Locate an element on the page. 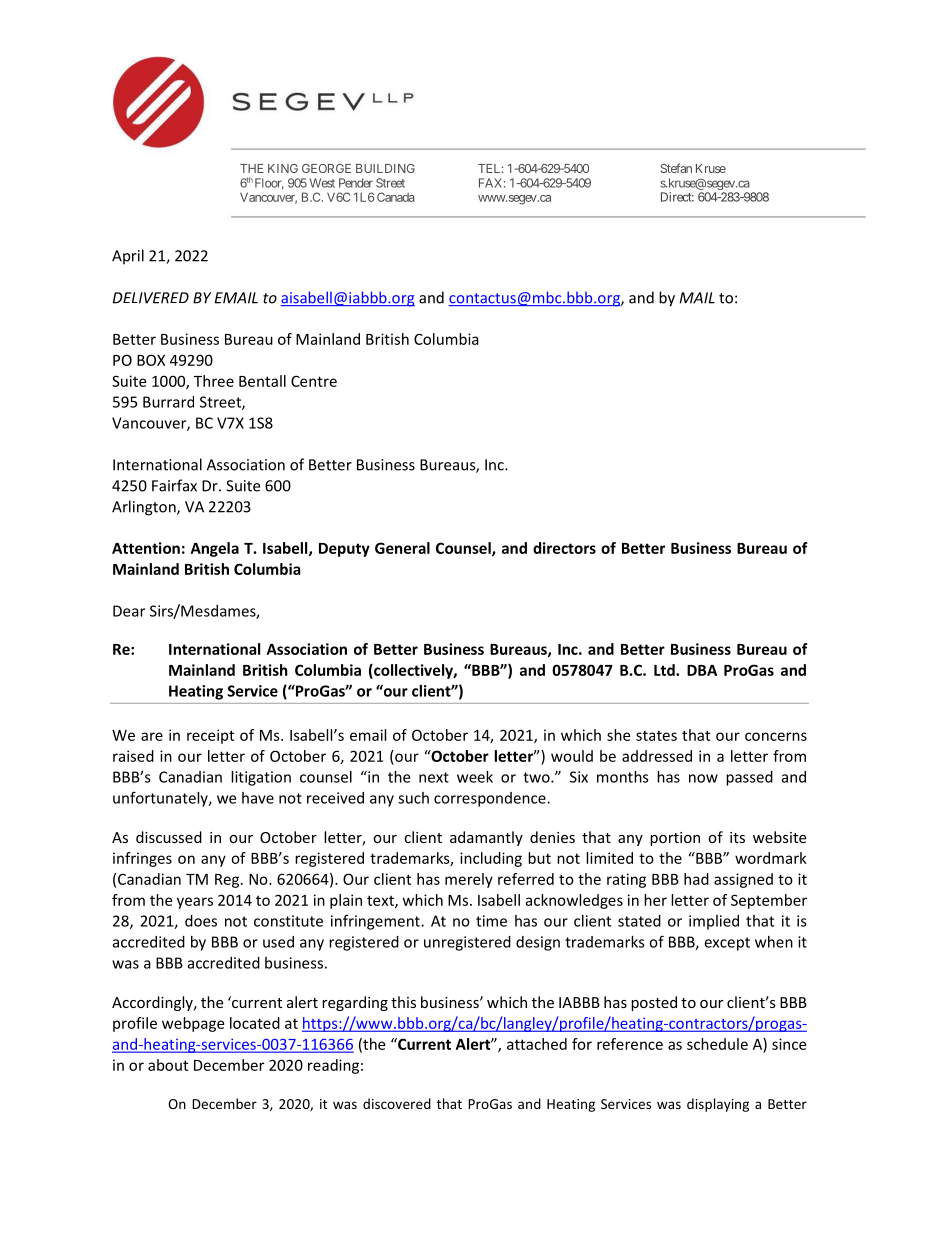 Image resolution: width=952 pixels, height=1233 pixels. passed is located at coordinates (749, 778).
